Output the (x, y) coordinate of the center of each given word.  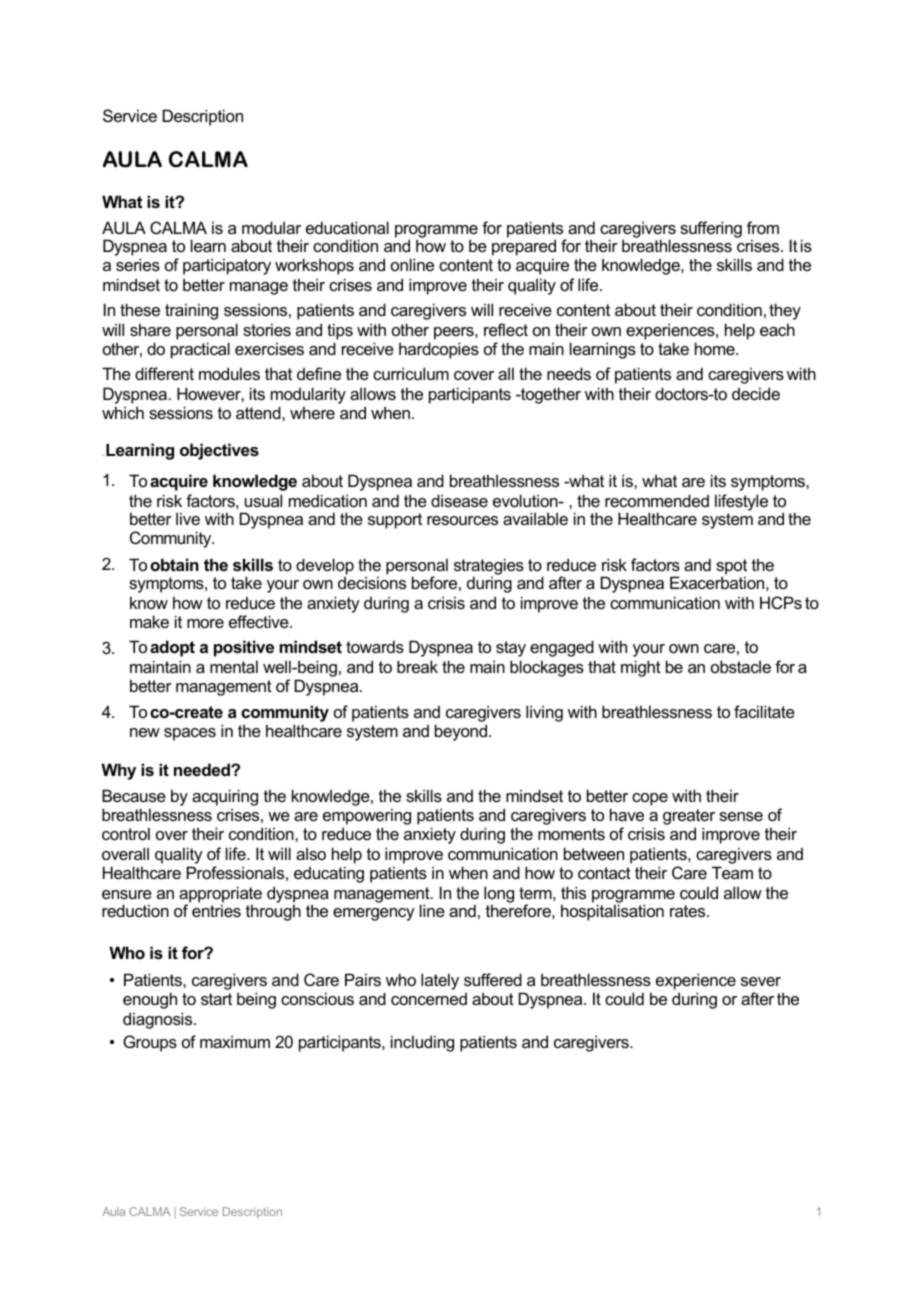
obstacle (741, 666)
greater (689, 818)
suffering (711, 229)
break (417, 666)
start (216, 999)
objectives (219, 451)
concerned (429, 999)
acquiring (225, 799)
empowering (367, 818)
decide (756, 393)
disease (459, 500)
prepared (524, 249)
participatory (227, 266)
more (205, 623)
